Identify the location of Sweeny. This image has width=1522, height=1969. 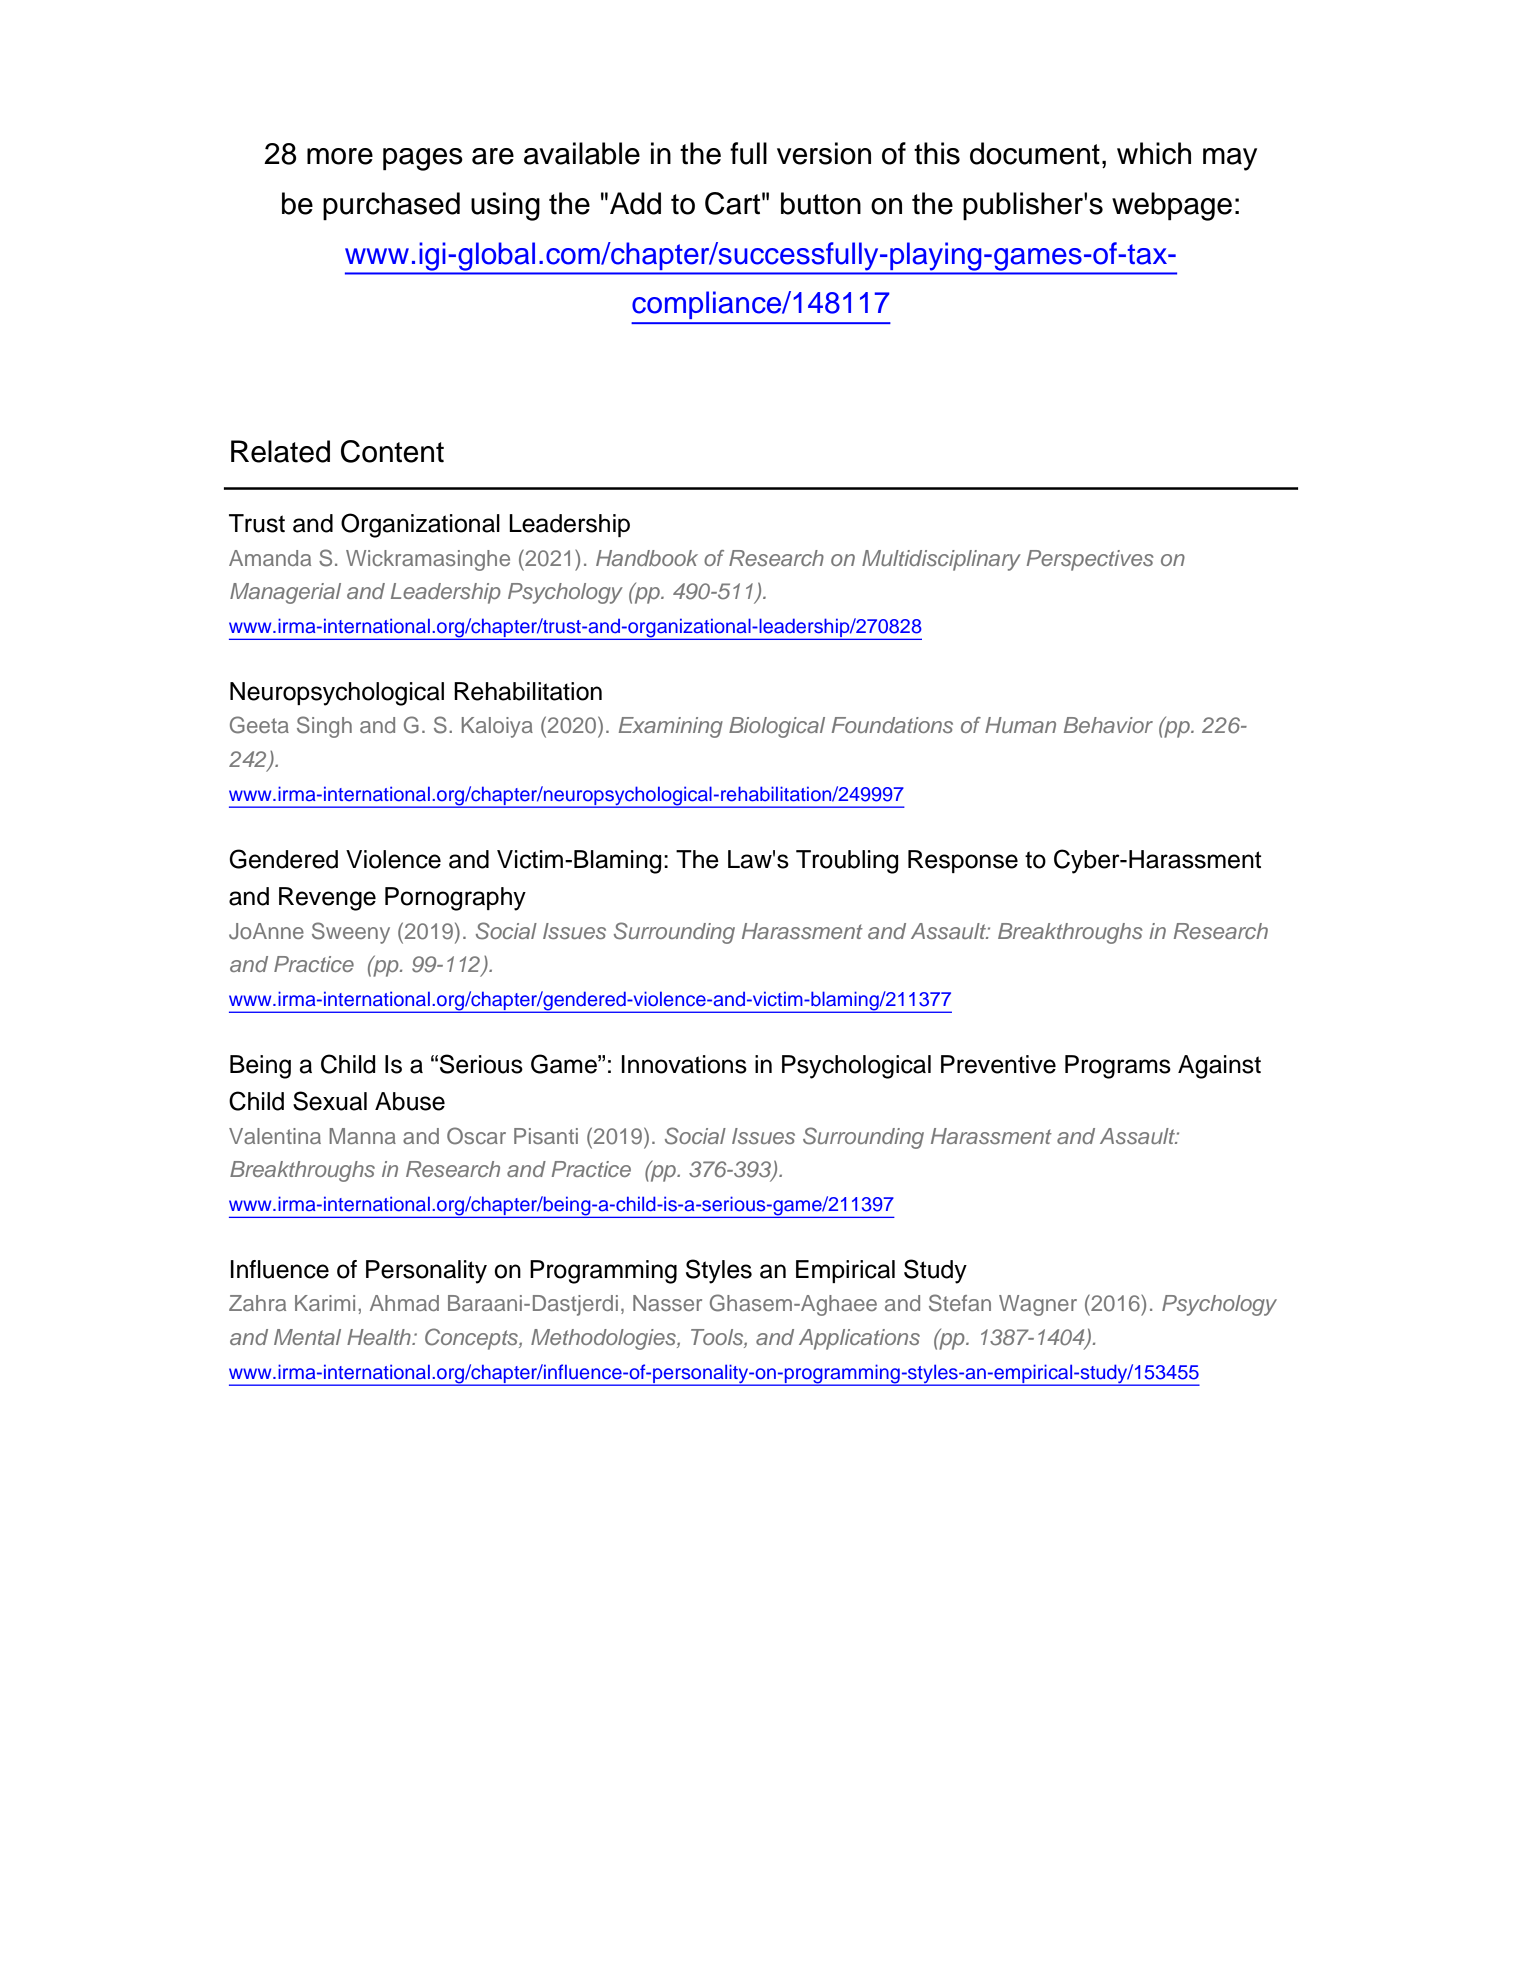
(351, 933).
